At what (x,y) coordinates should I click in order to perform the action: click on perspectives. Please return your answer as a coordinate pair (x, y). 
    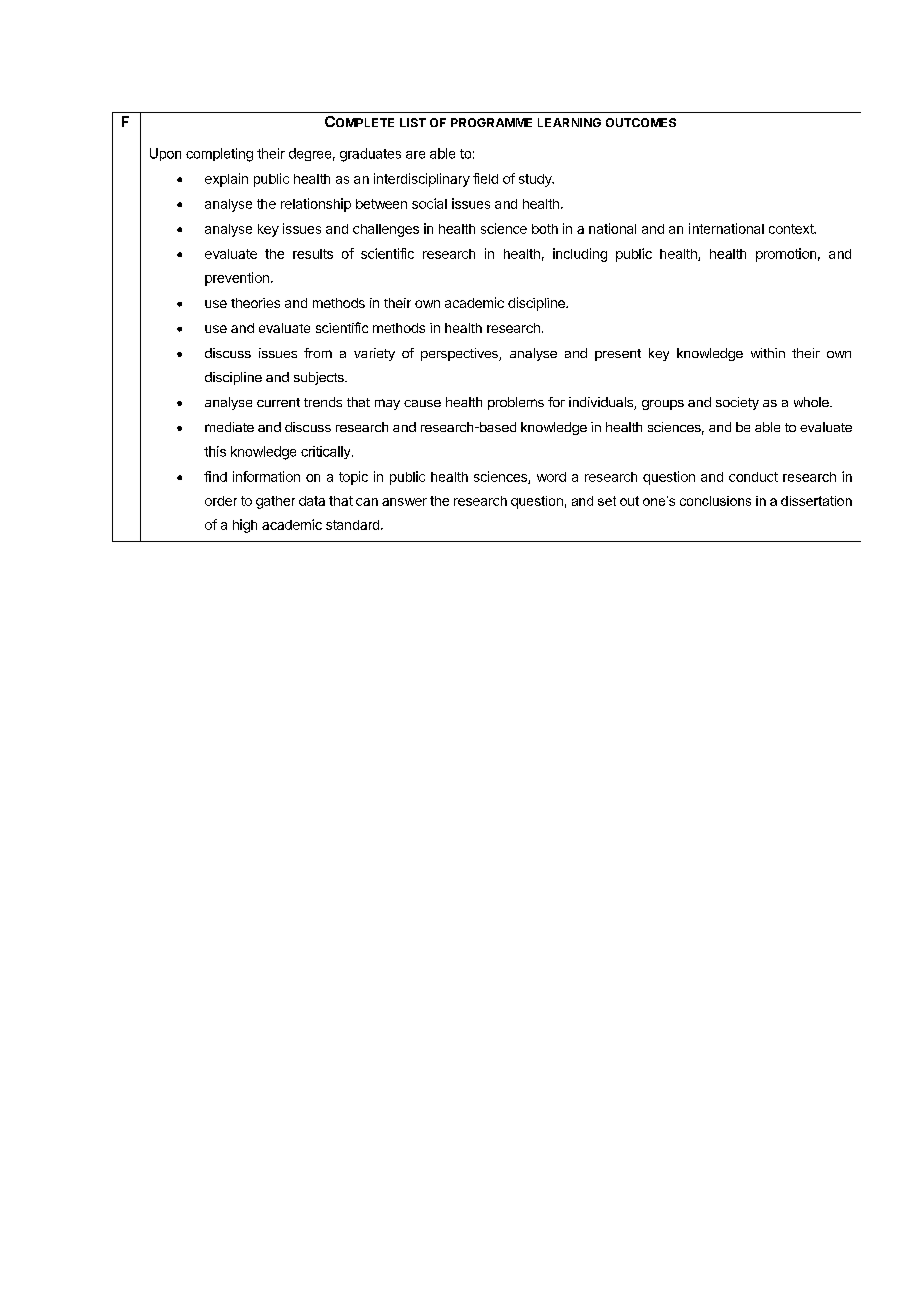
    Looking at the image, I should click on (460, 354).
